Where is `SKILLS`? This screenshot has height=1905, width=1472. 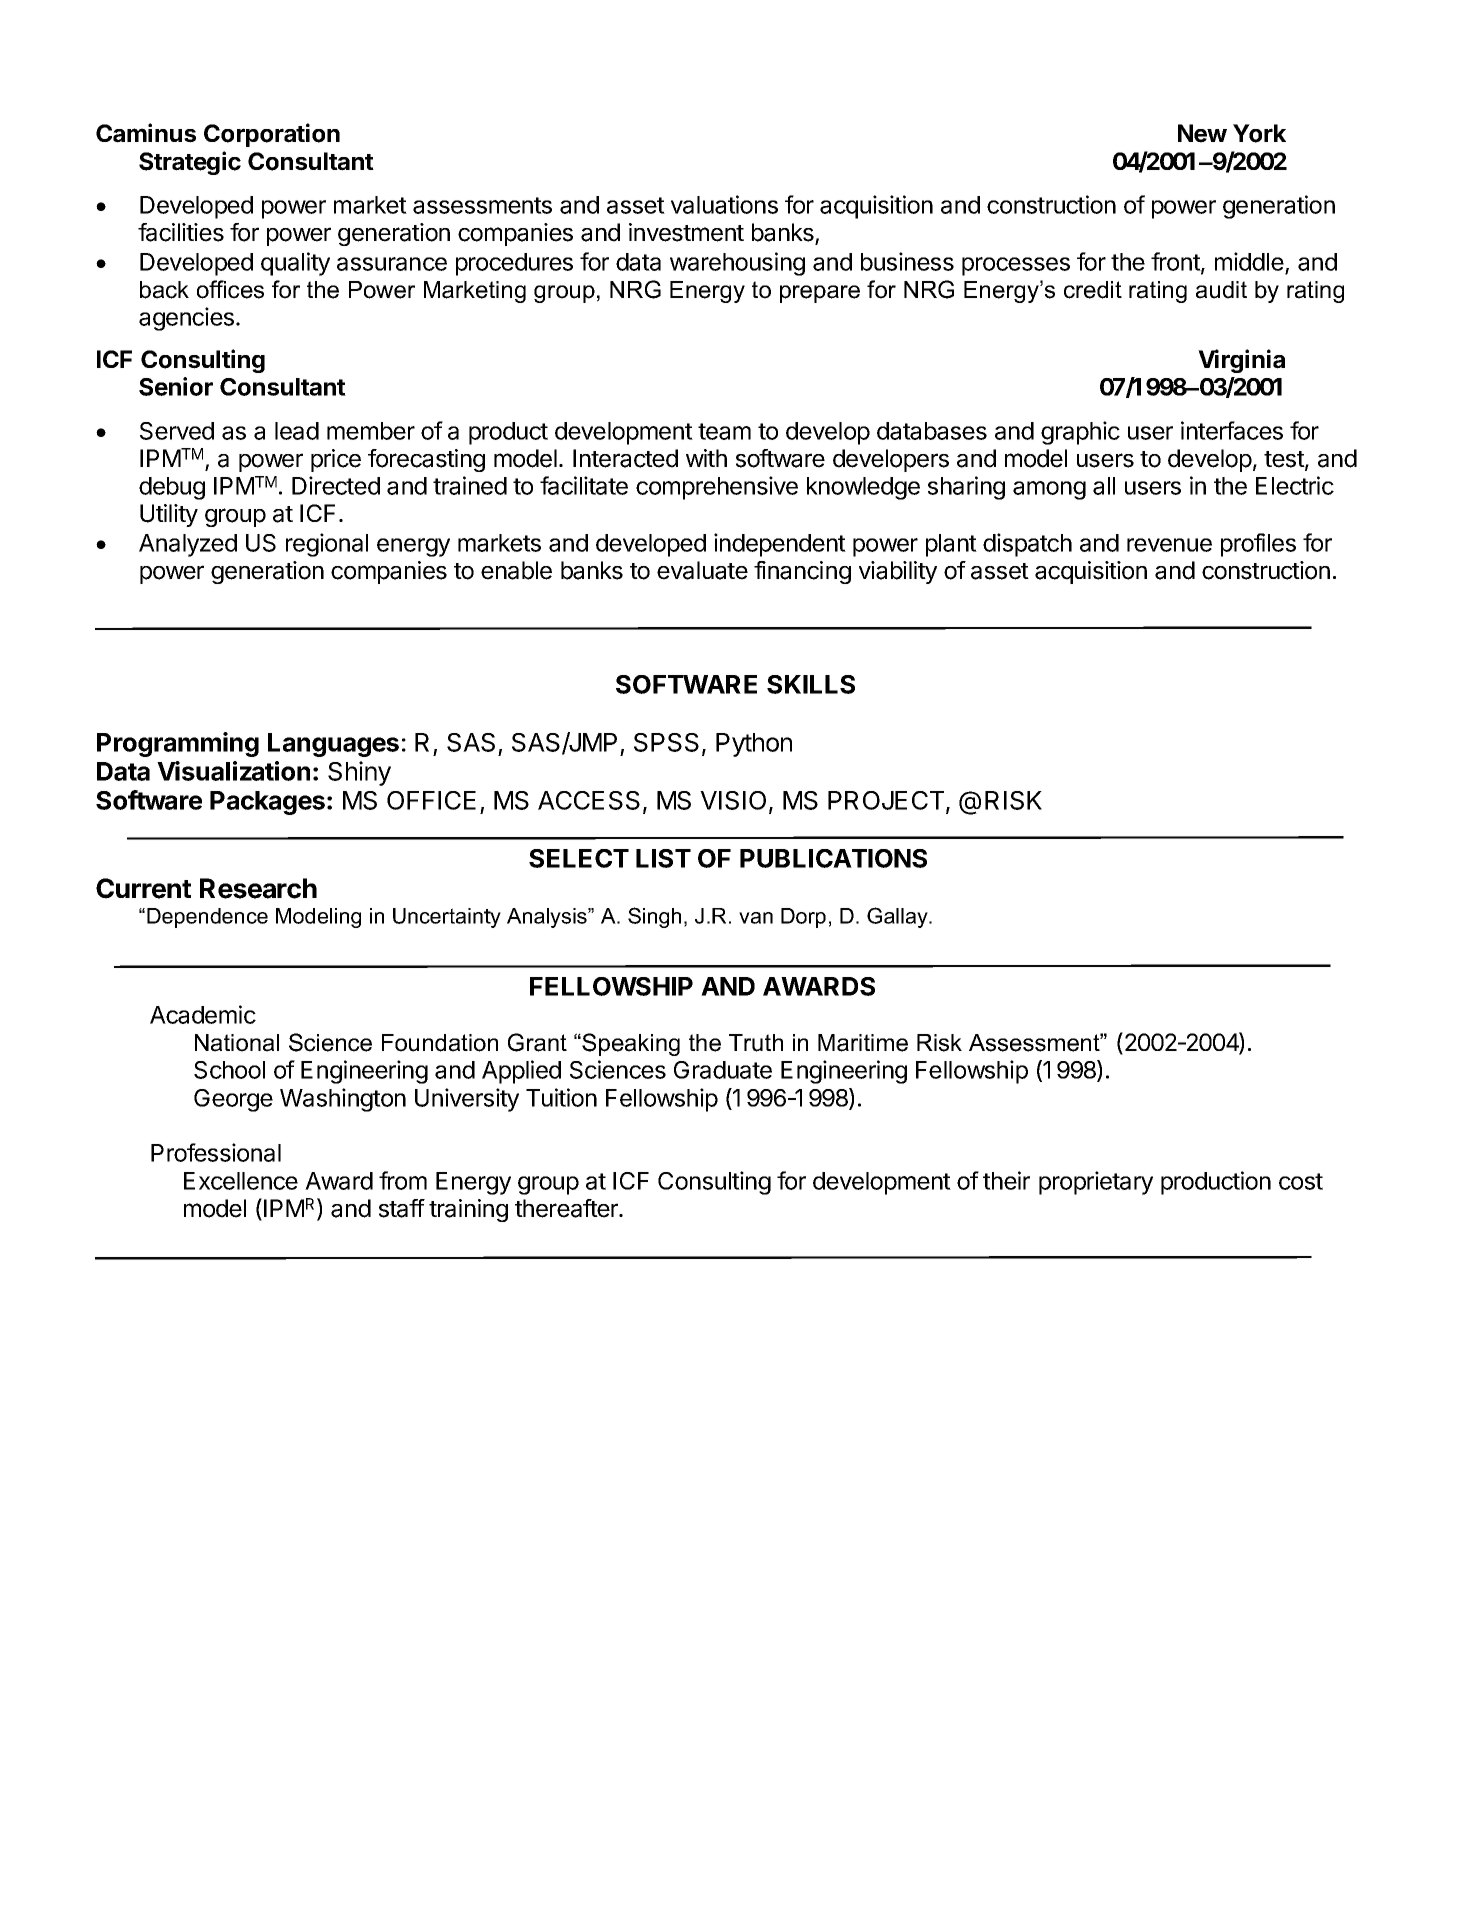
SKILLS is located at coordinates (811, 684).
